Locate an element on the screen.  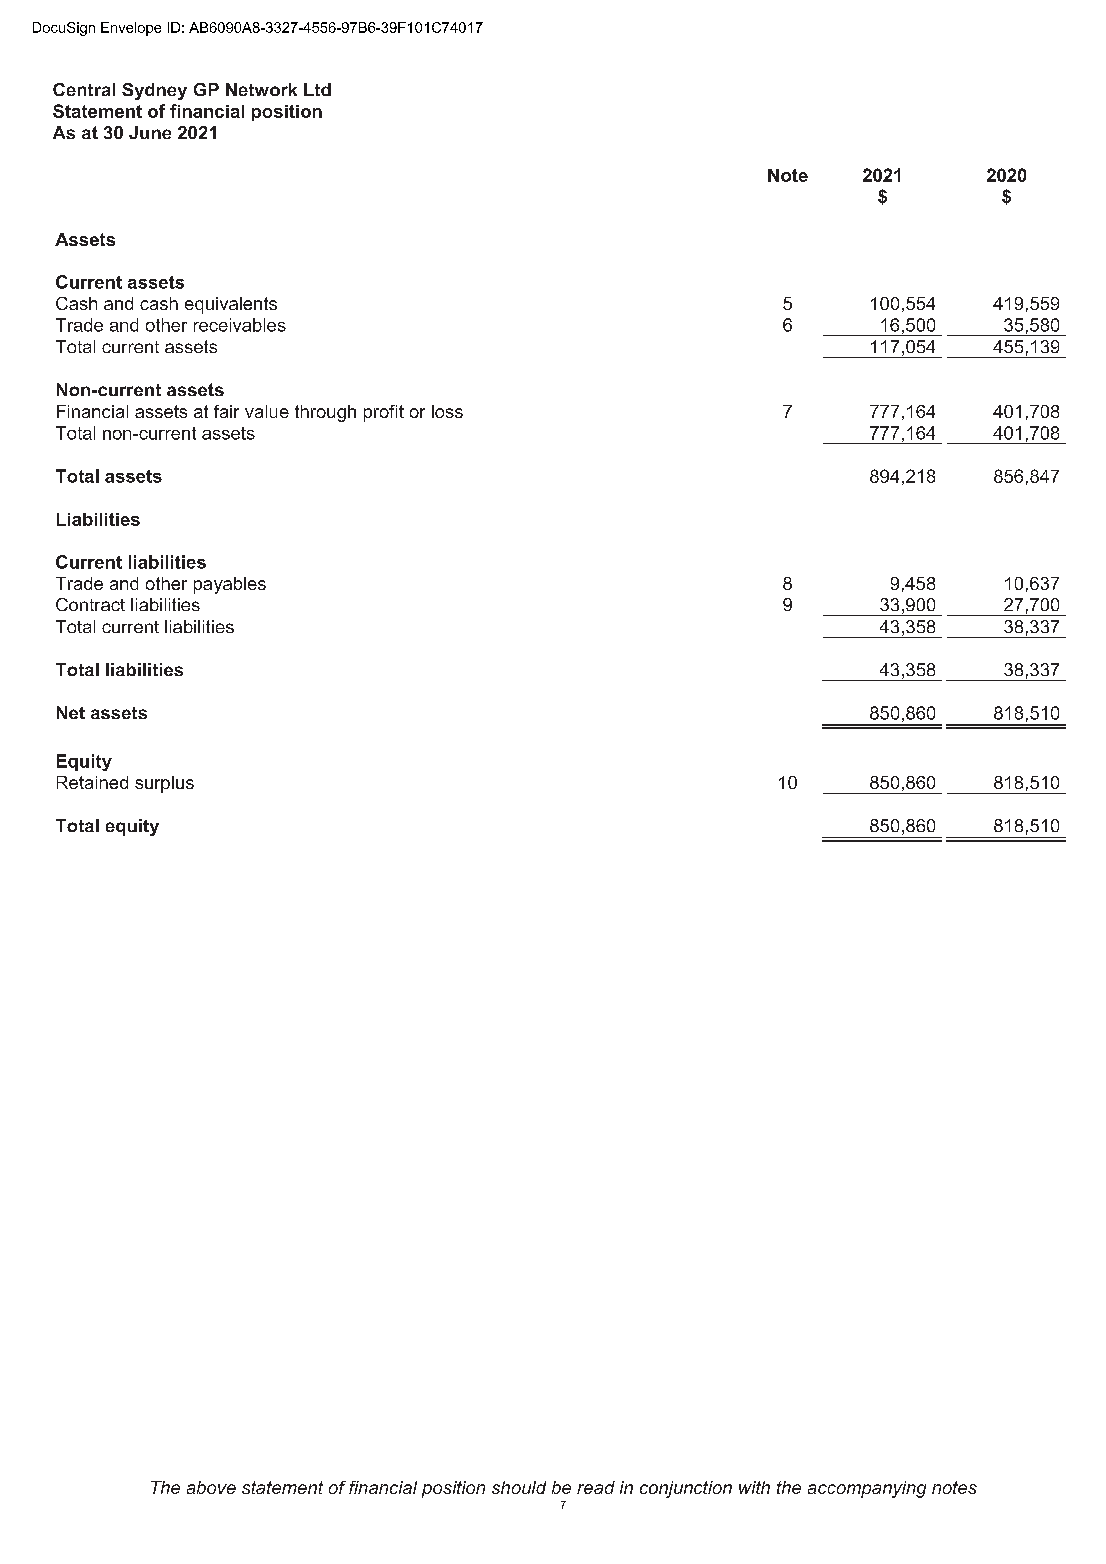
Retained is located at coordinates (92, 782).
